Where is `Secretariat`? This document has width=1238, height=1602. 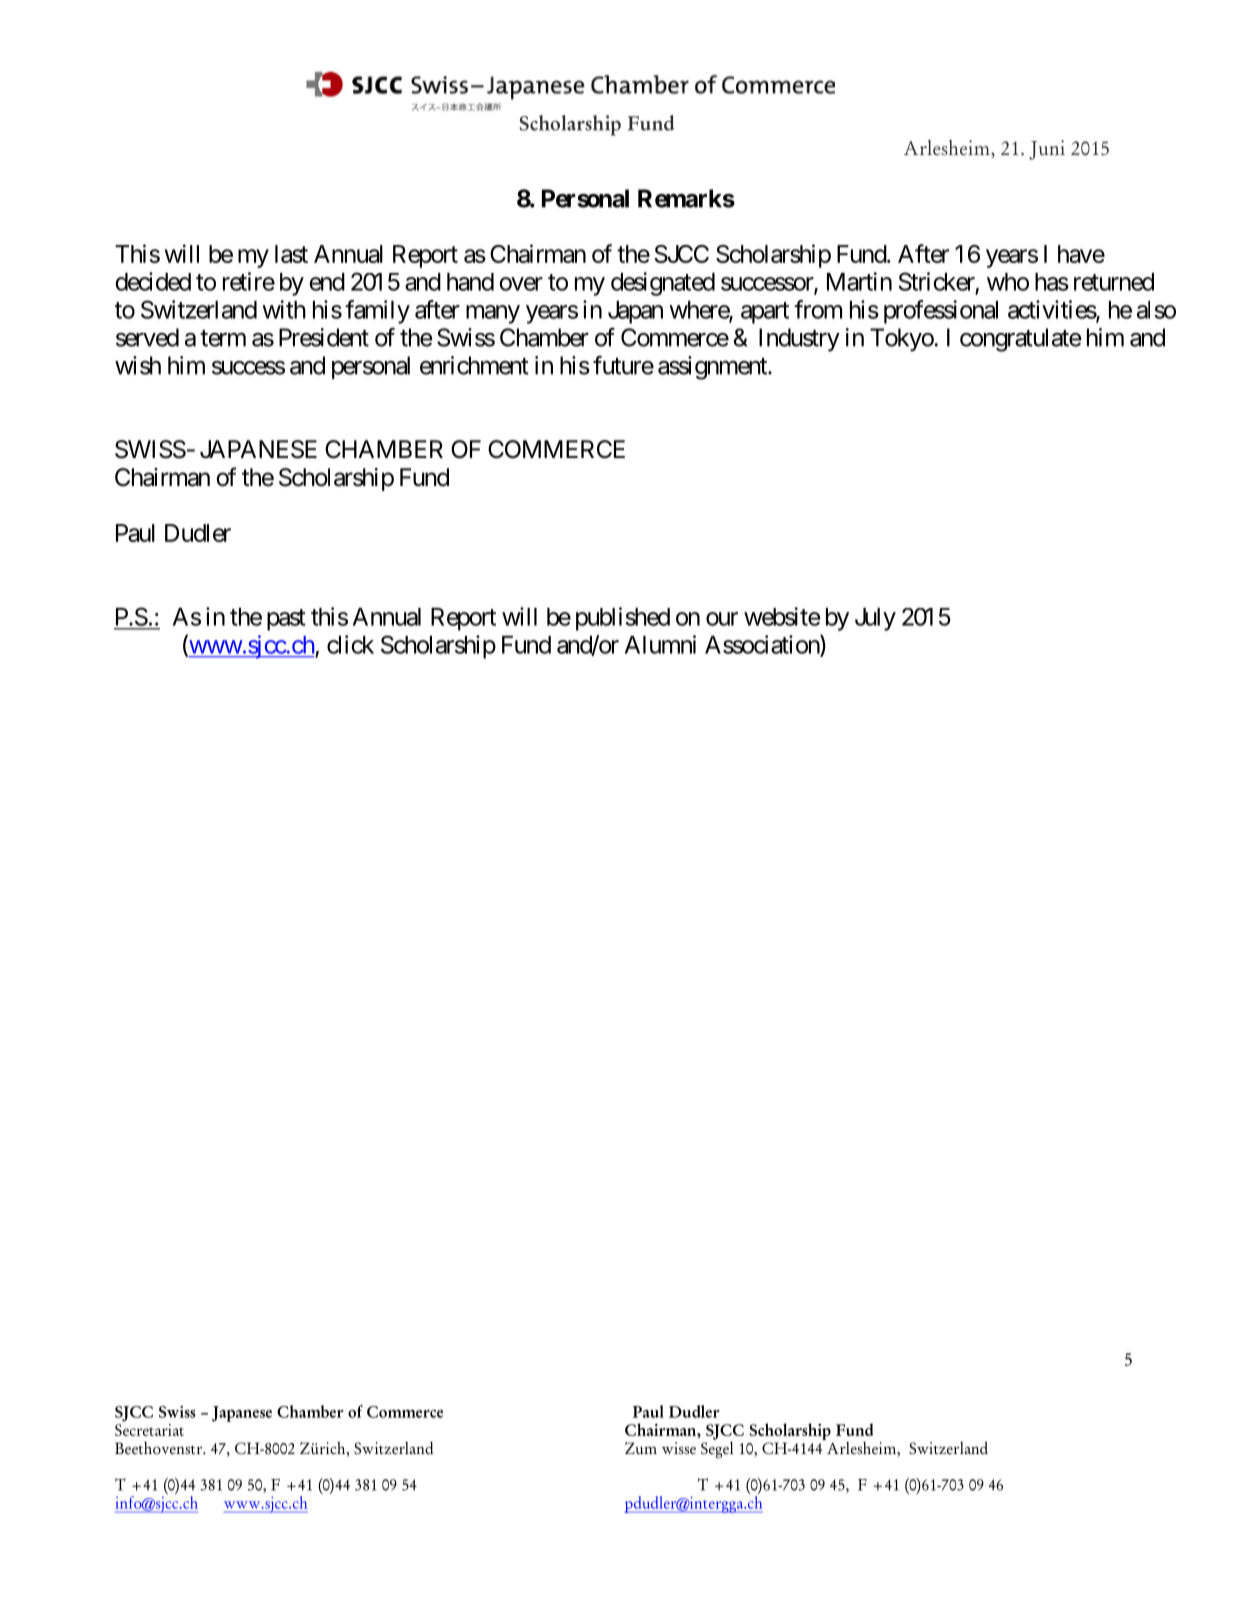
Secretariat is located at coordinates (149, 1428).
